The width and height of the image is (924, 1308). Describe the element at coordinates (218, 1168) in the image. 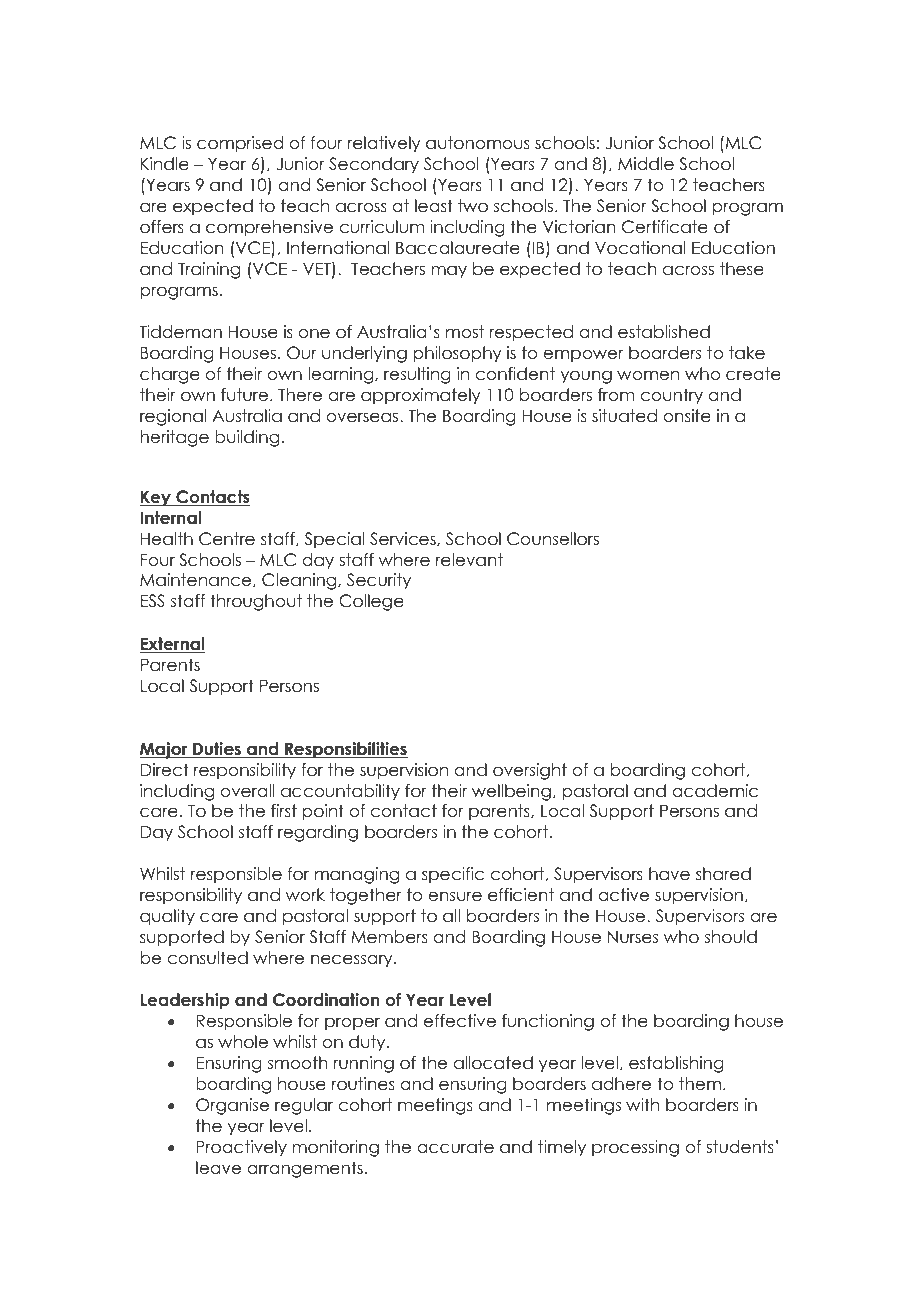

I see `leave` at that location.
